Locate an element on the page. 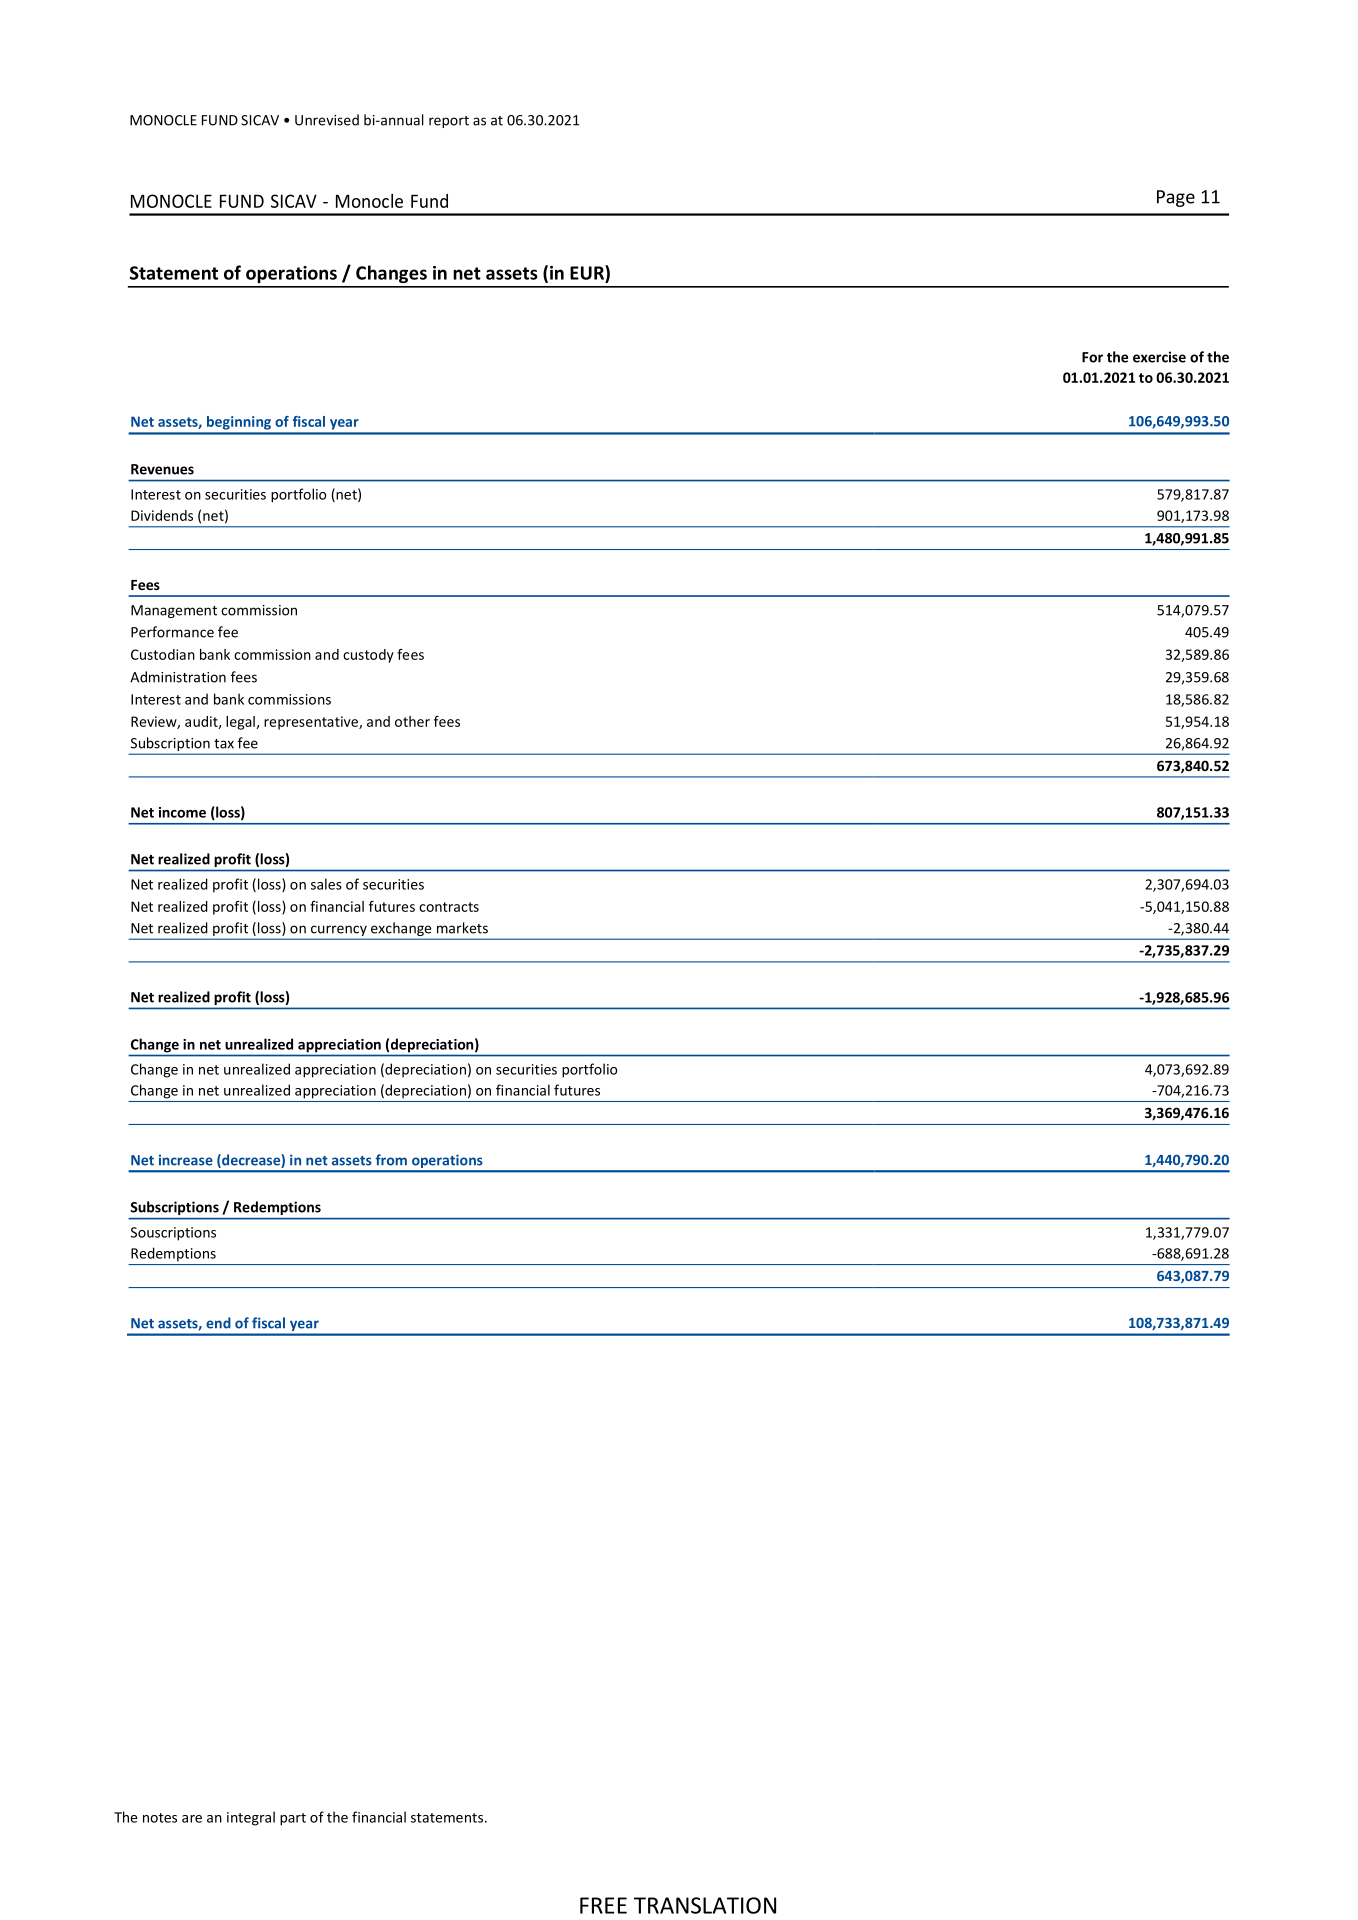 Image resolution: width=1358 pixels, height=1920 pixels. TRANSLATION is located at coordinates (705, 1905).
